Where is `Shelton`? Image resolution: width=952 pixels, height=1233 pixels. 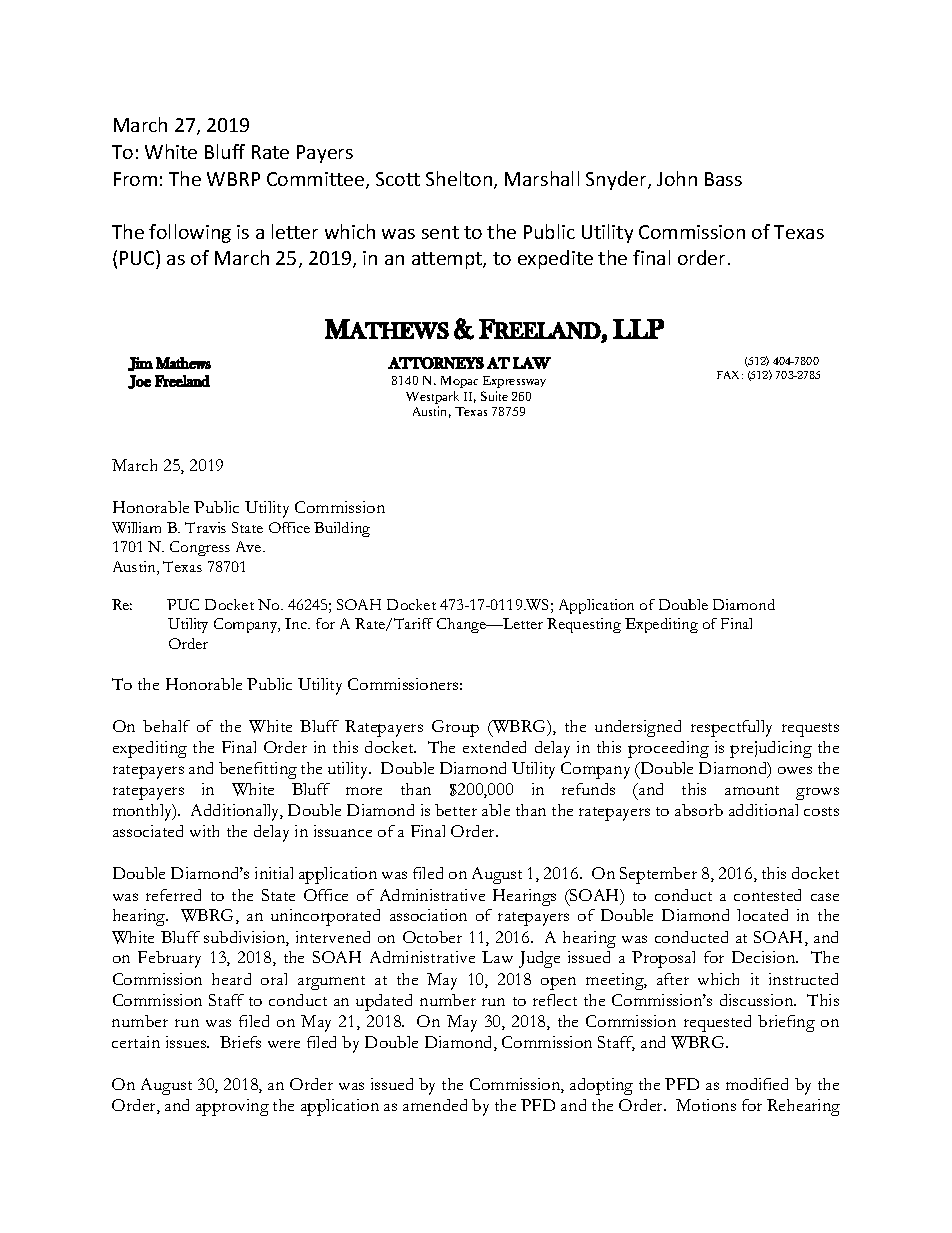 Shelton is located at coordinates (459, 178).
